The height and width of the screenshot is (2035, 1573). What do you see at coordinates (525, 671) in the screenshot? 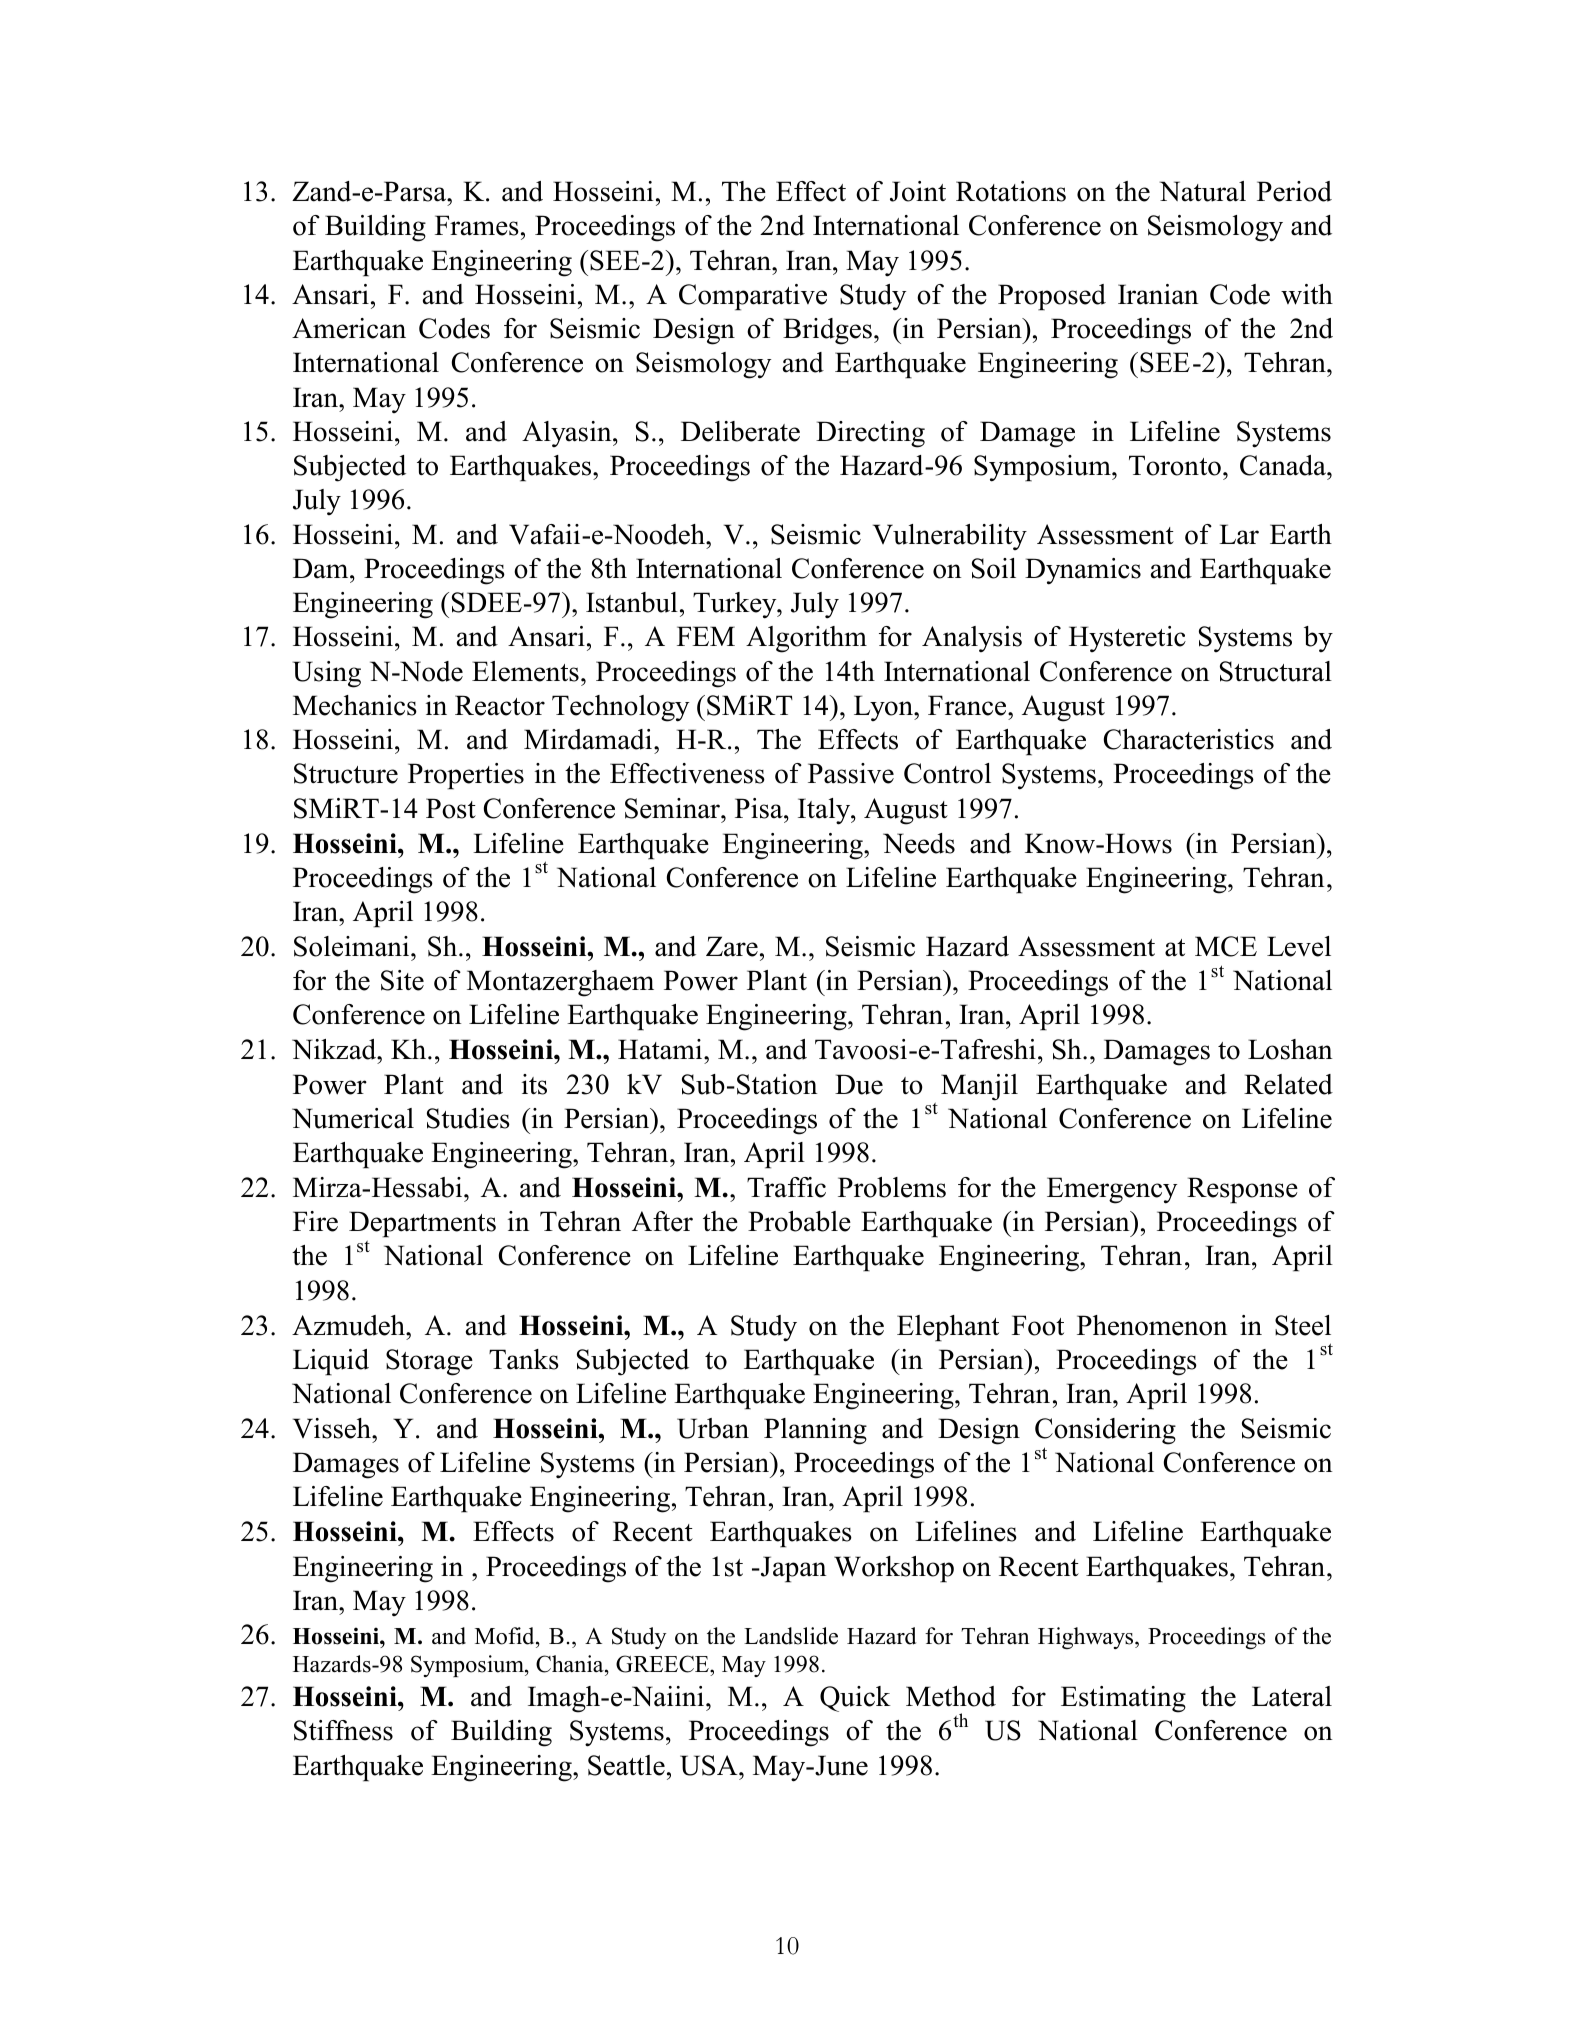
I see `Elements` at bounding box center [525, 671].
